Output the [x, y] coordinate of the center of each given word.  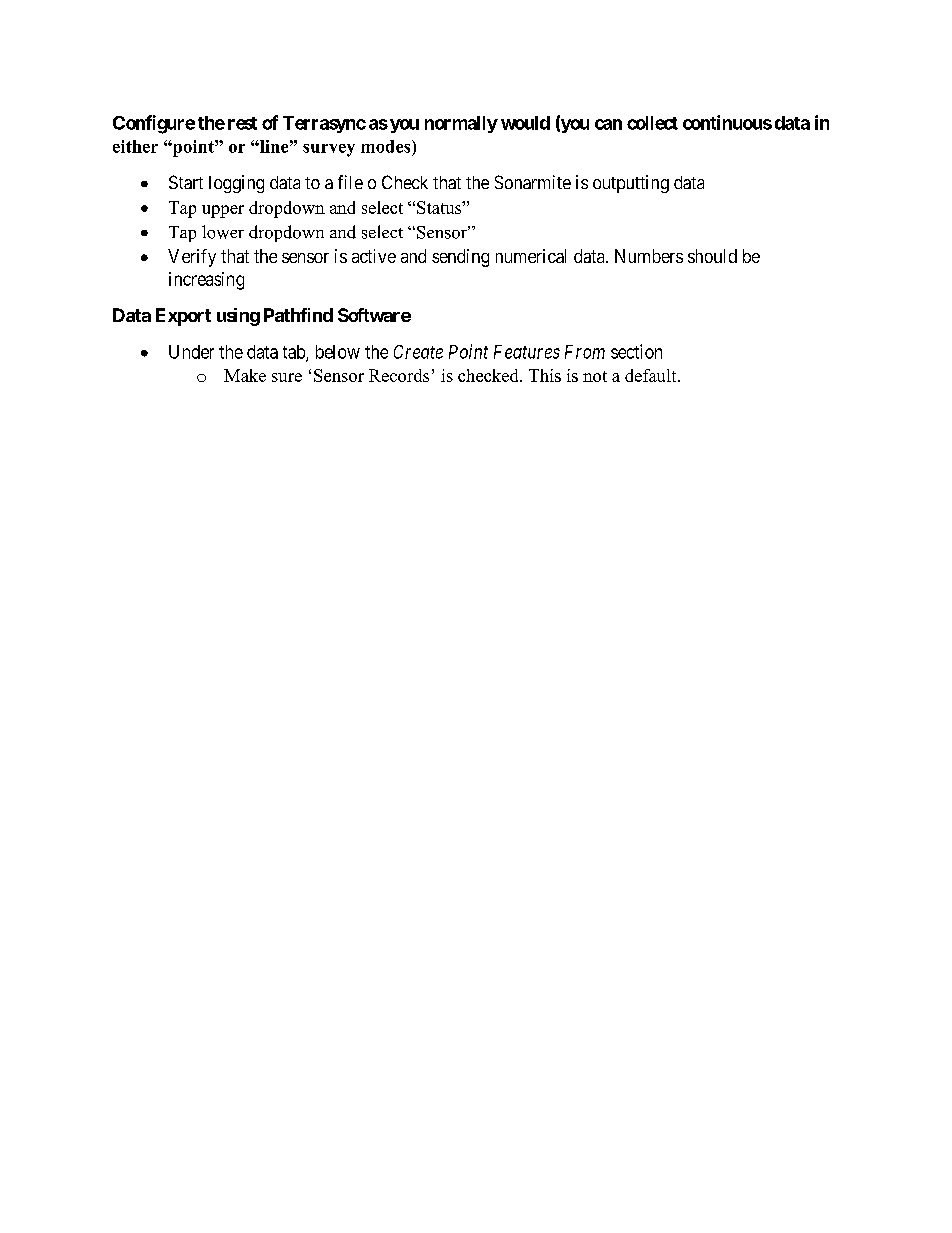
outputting [631, 184]
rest [242, 123]
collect [652, 123]
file [350, 182]
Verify [192, 258]
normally [461, 124]
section [636, 351]
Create [418, 352]
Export [183, 317]
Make [245, 375]
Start [186, 182]
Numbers [649, 256]
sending [460, 258]
